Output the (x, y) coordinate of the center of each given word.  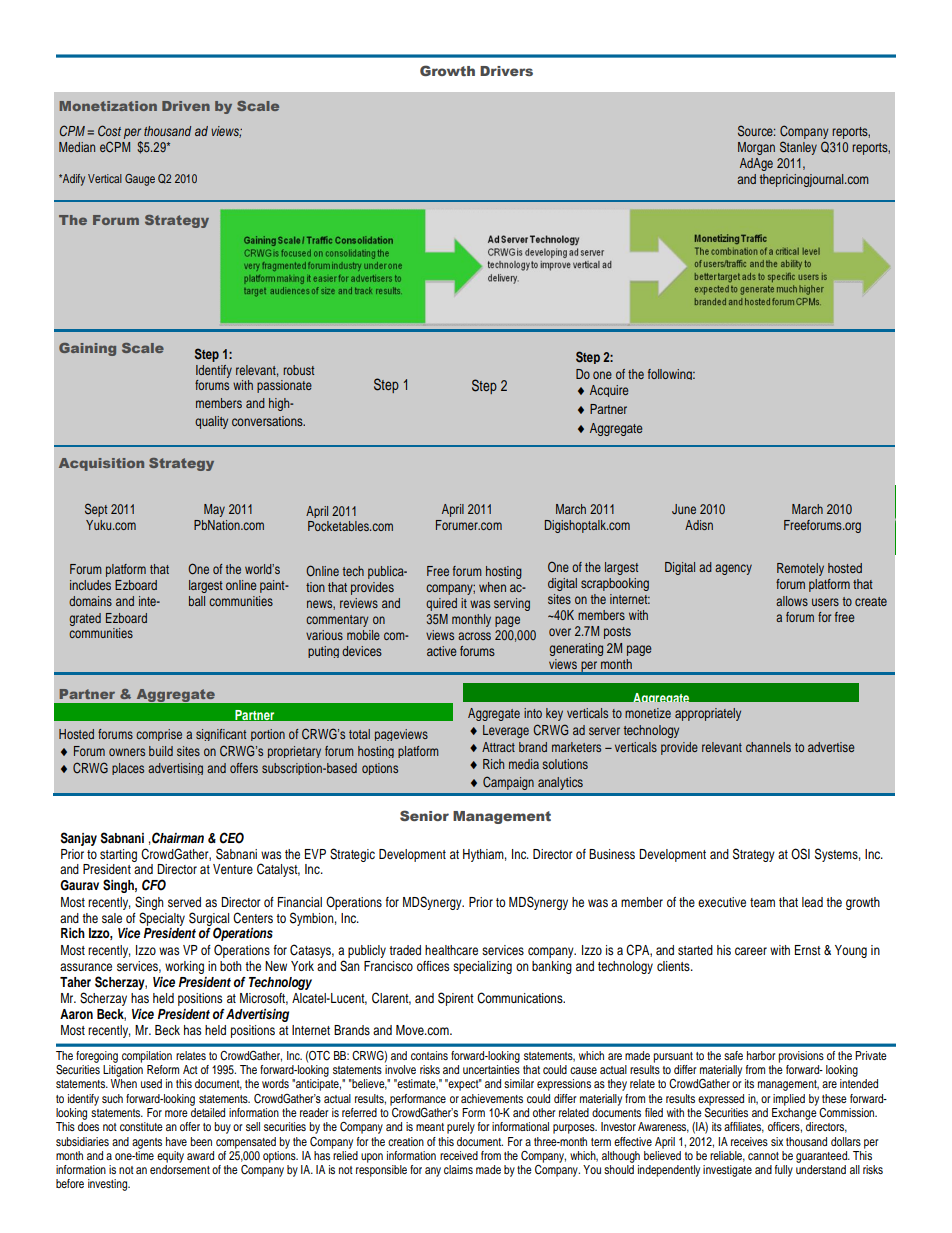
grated (85, 619)
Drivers (506, 71)
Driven (186, 106)
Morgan (756, 148)
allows (792, 601)
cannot (763, 1156)
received (459, 1155)
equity (170, 1157)
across (474, 636)
